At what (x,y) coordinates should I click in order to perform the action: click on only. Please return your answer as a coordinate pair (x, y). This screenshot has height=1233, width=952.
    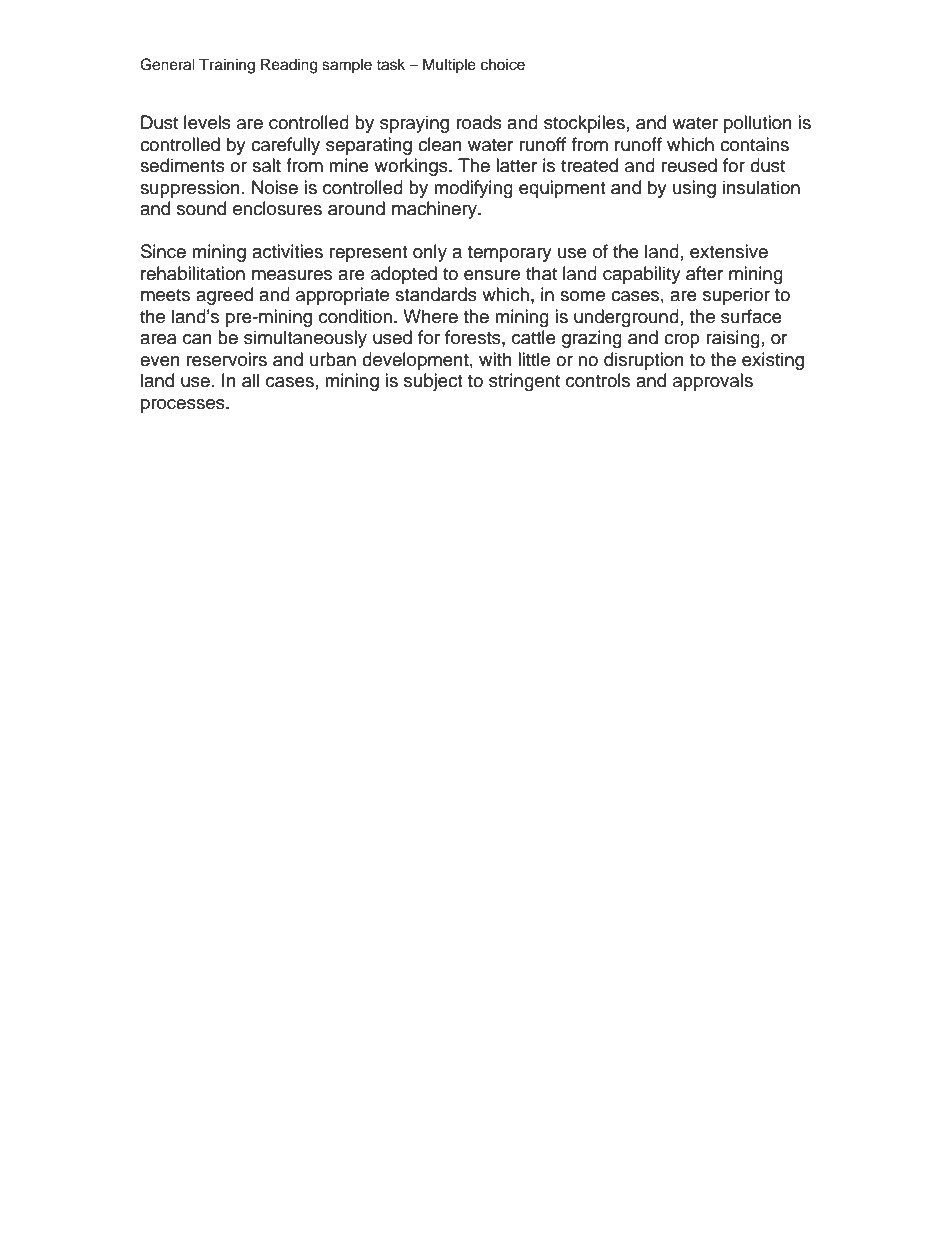
    Looking at the image, I should click on (430, 253).
